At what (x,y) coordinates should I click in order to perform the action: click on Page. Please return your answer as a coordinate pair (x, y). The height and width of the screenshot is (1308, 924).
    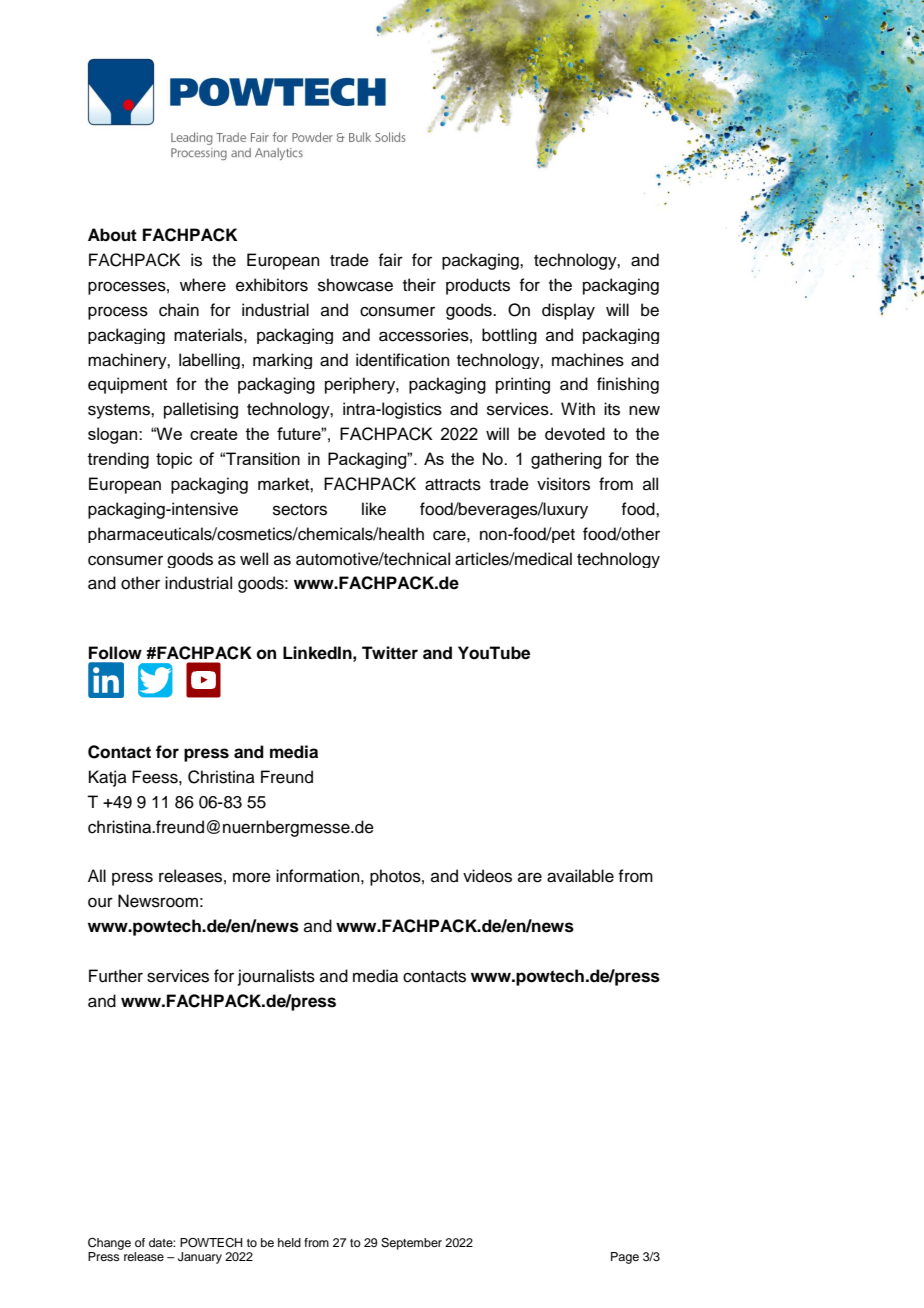
    Looking at the image, I should click on (625, 1258).
